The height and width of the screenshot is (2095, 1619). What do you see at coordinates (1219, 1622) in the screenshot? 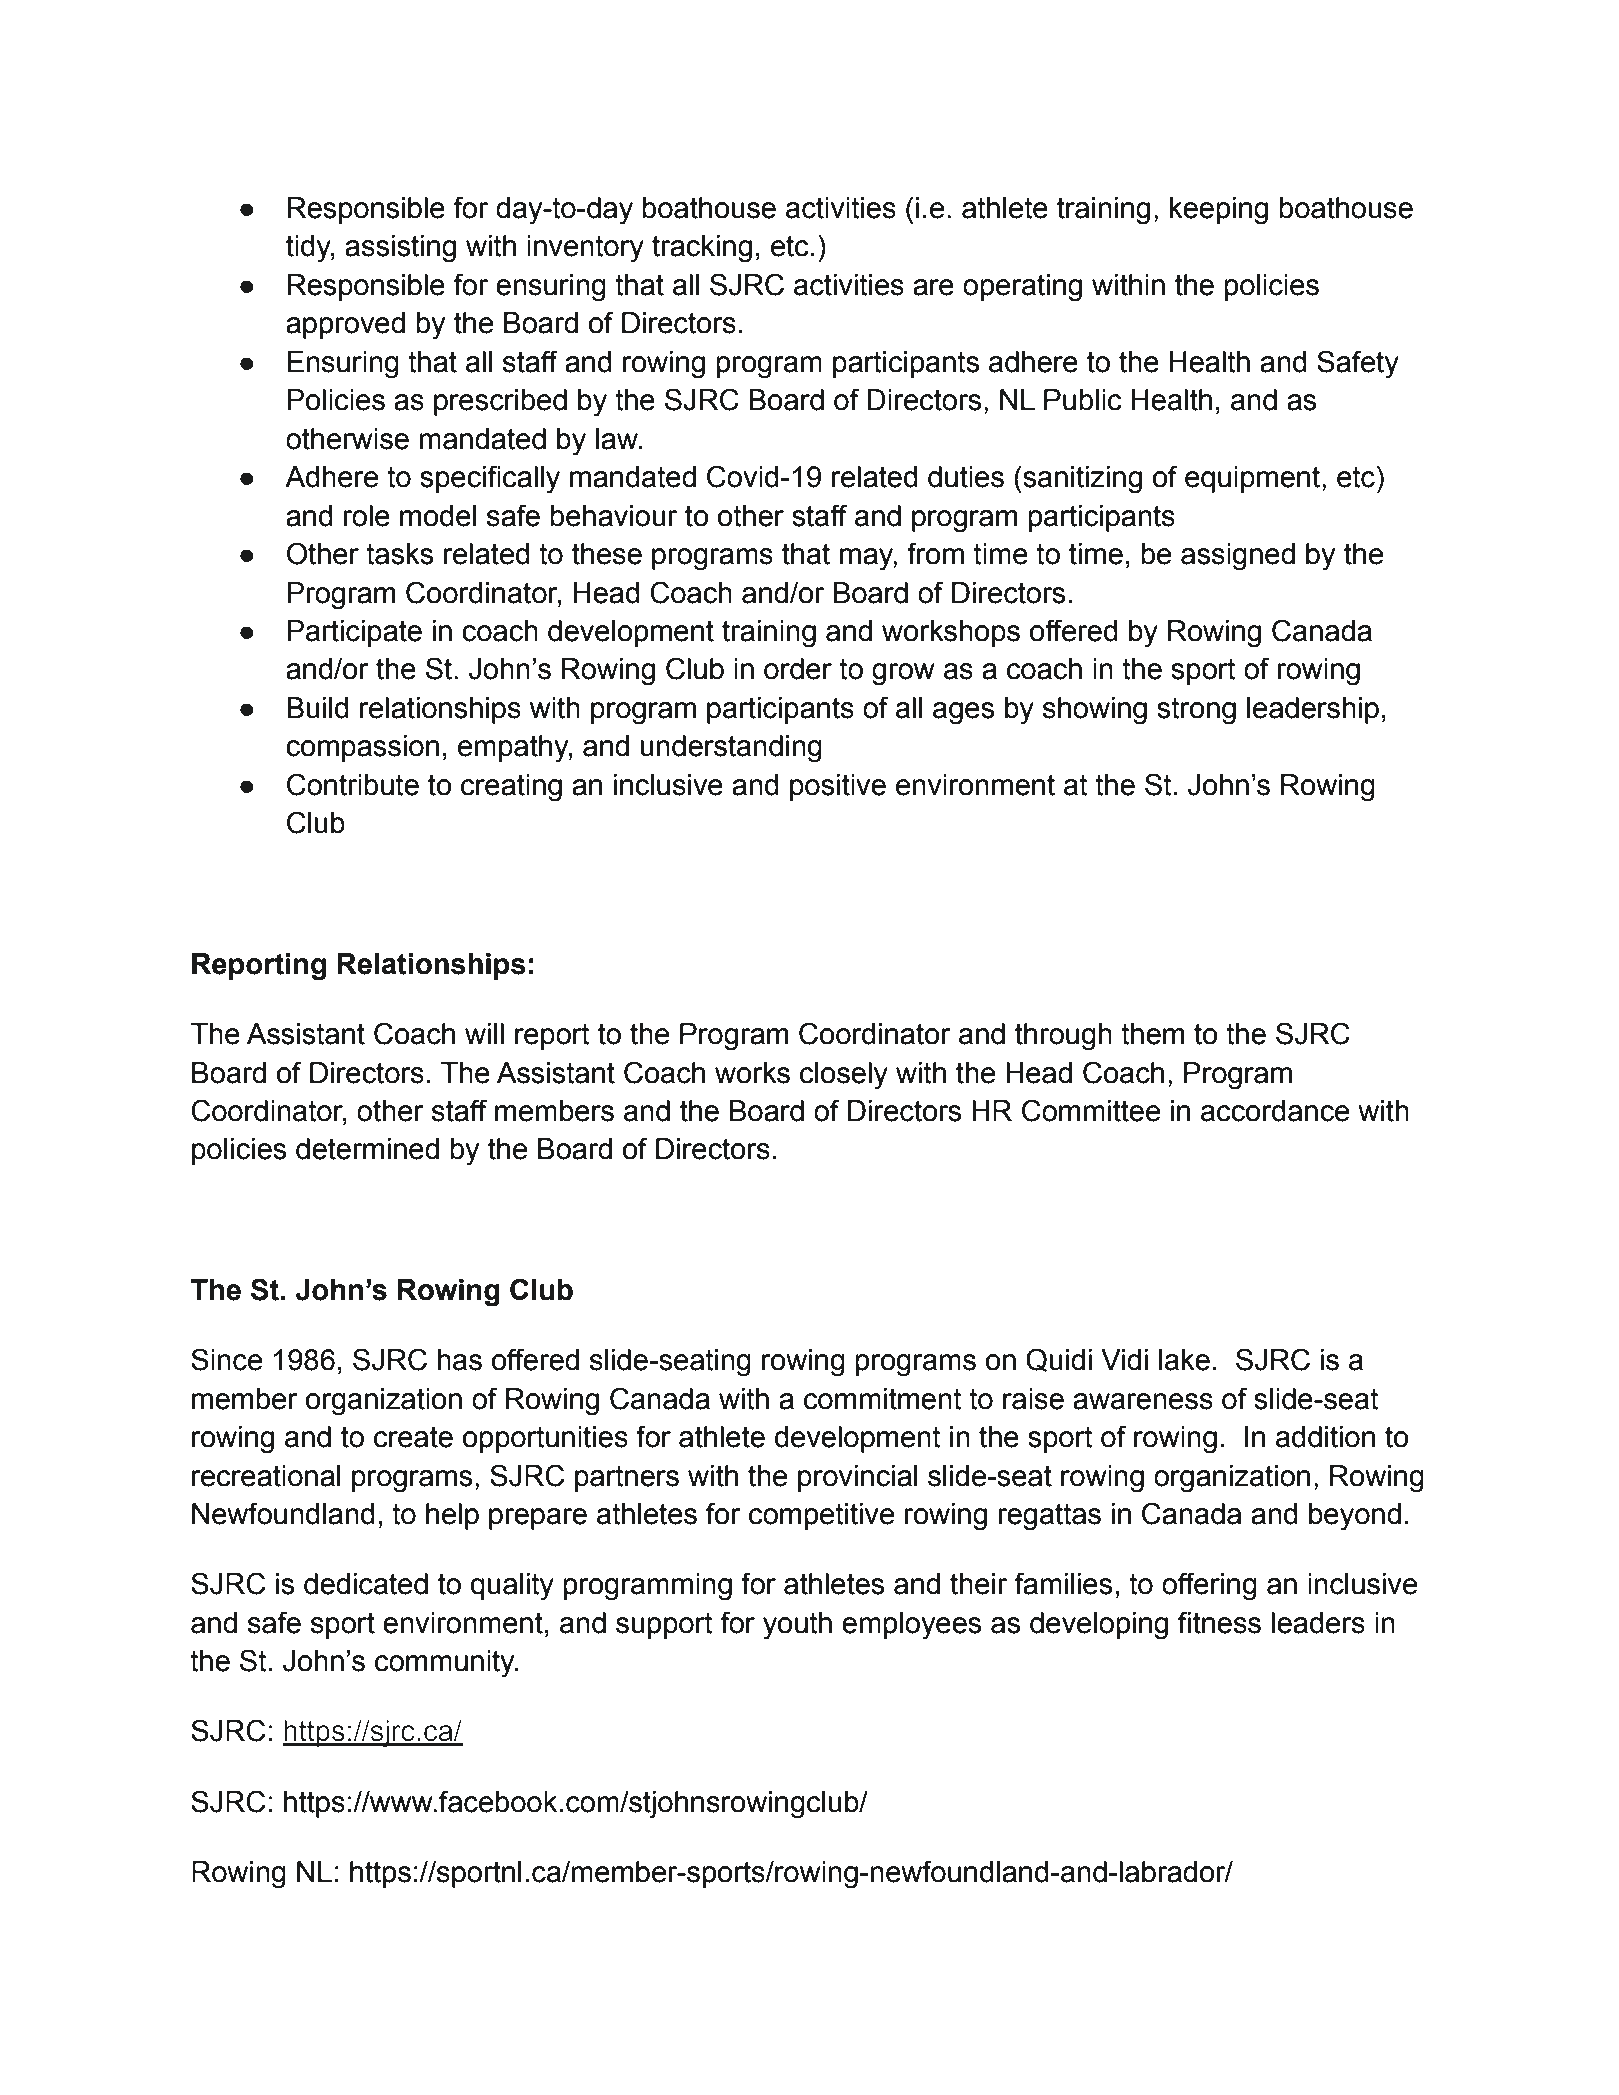
I see `fitness` at bounding box center [1219, 1622].
